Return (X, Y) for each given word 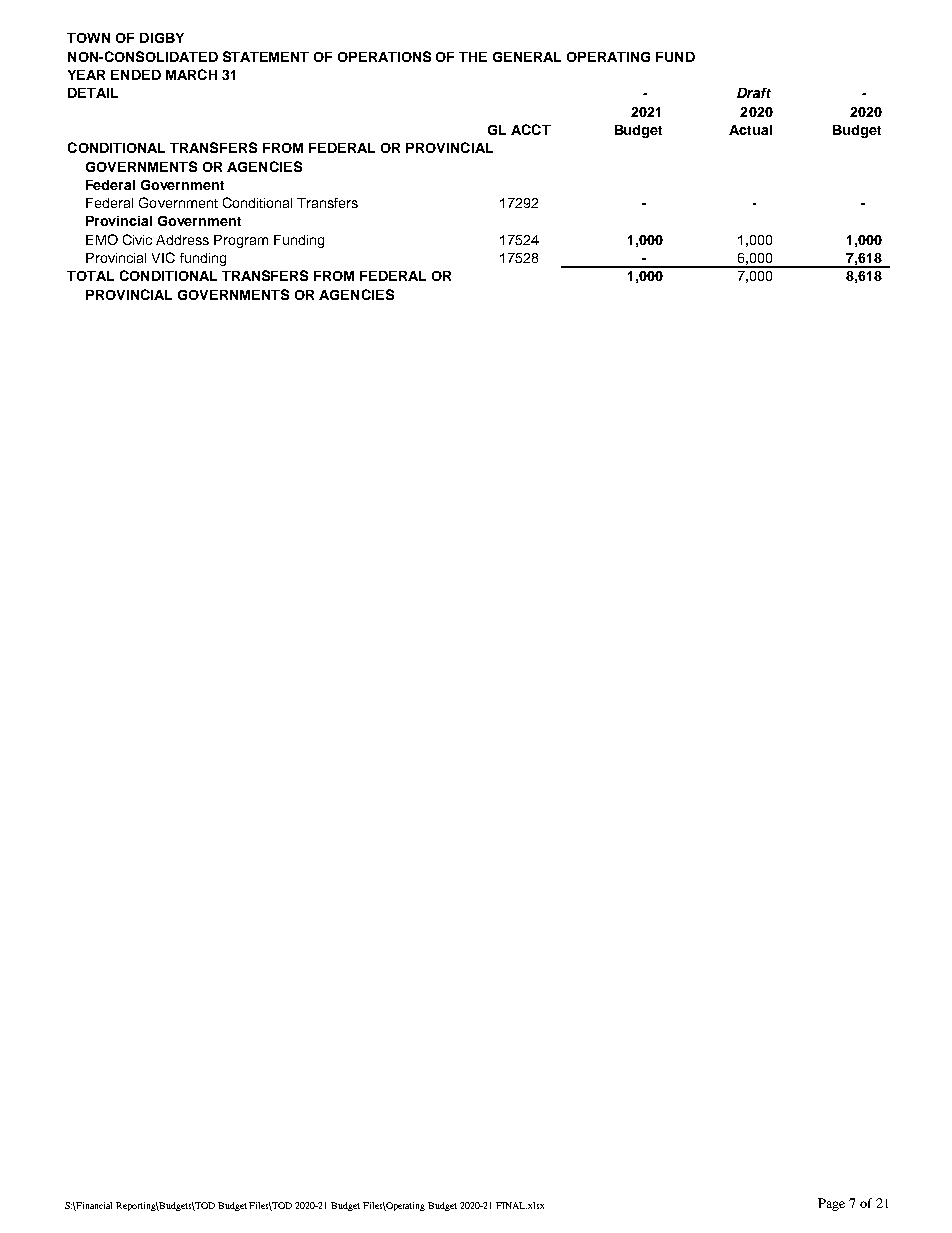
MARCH (191, 74)
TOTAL (90, 276)
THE (473, 57)
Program (241, 241)
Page (831, 1204)
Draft (754, 93)
